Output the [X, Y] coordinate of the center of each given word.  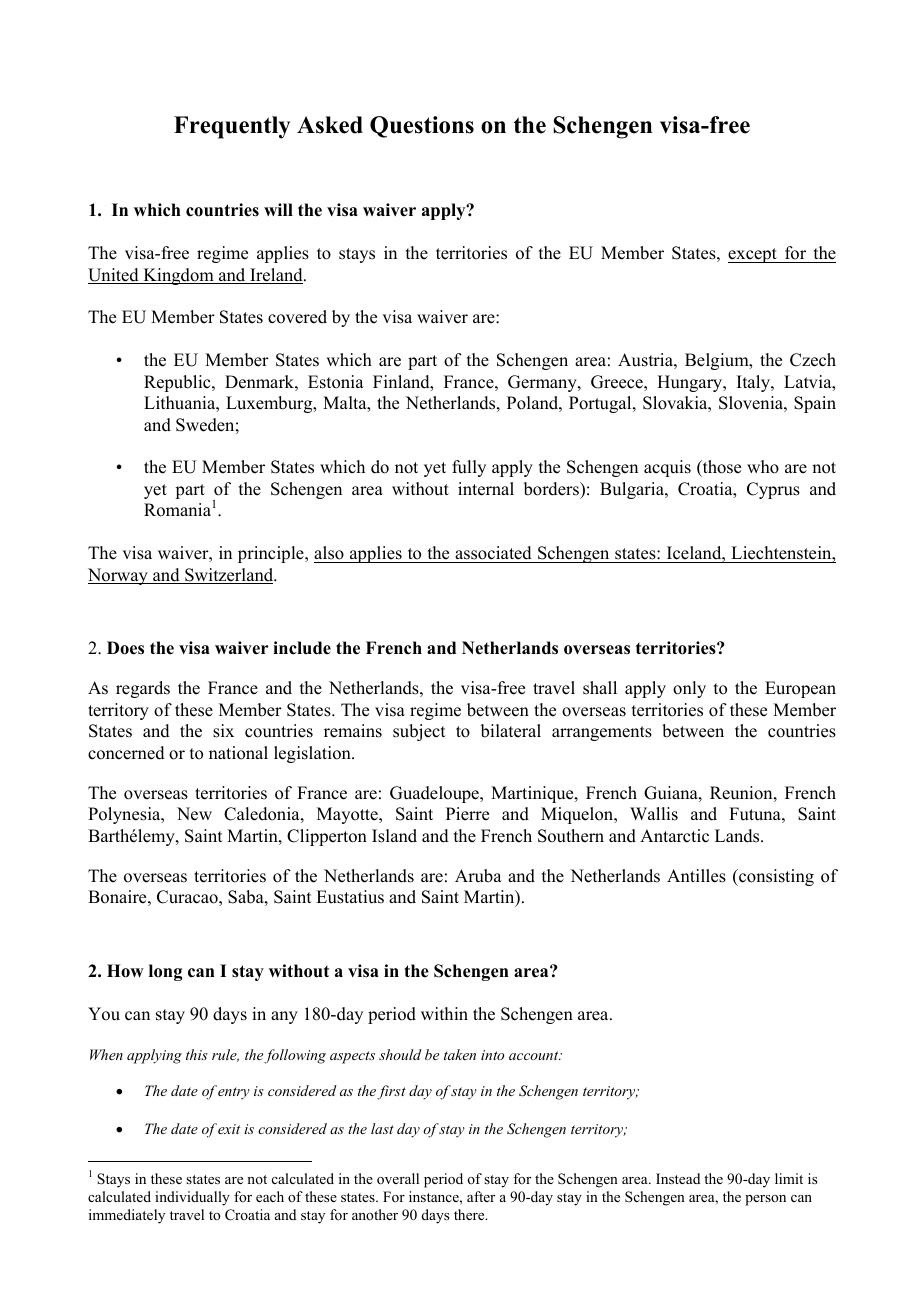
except [753, 255]
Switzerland [229, 576]
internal [486, 489]
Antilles [696, 876]
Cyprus [773, 490]
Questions [422, 127]
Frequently [232, 127]
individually [192, 1198]
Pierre [467, 814]
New [194, 814]
